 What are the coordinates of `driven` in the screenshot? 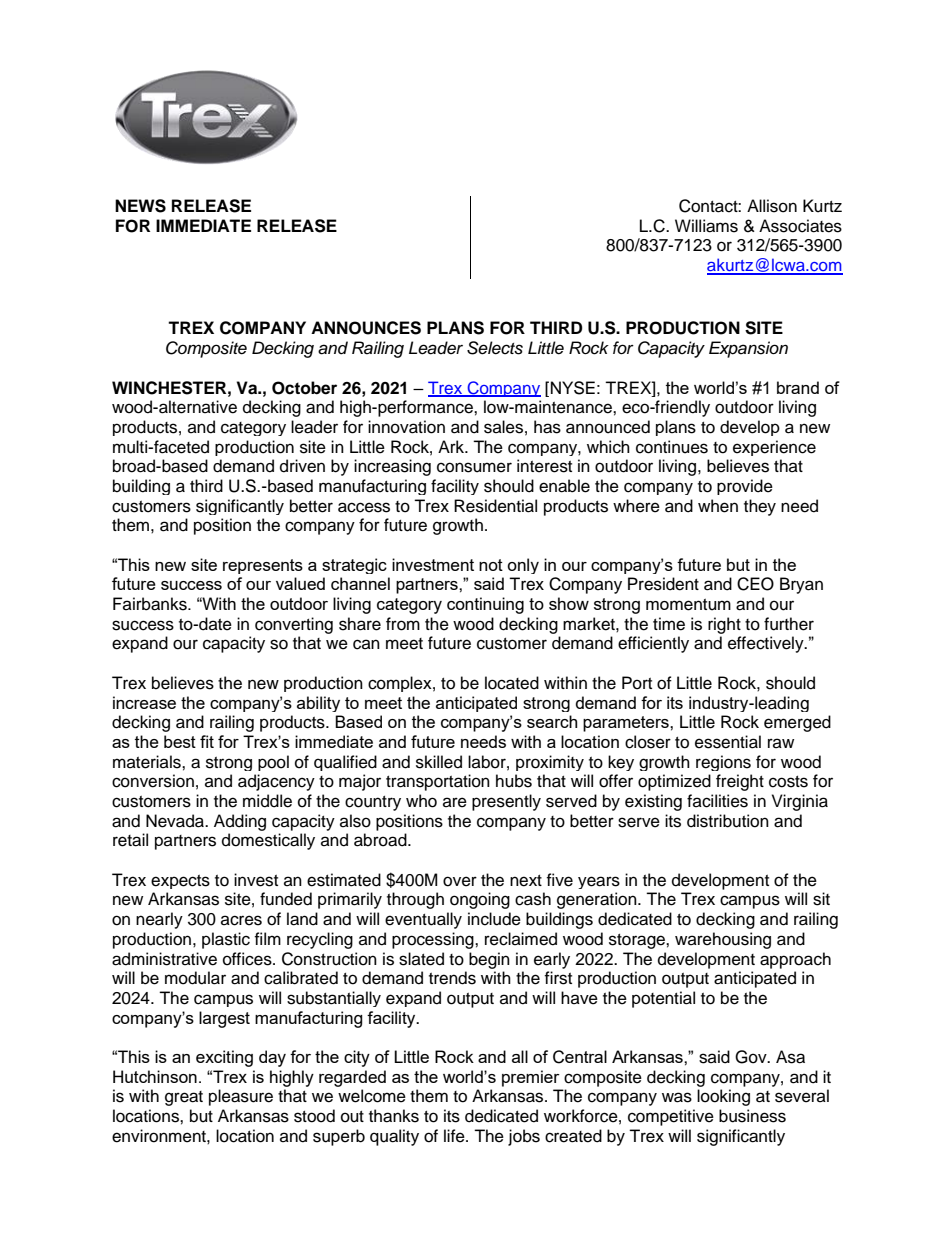 It's located at (302, 466).
